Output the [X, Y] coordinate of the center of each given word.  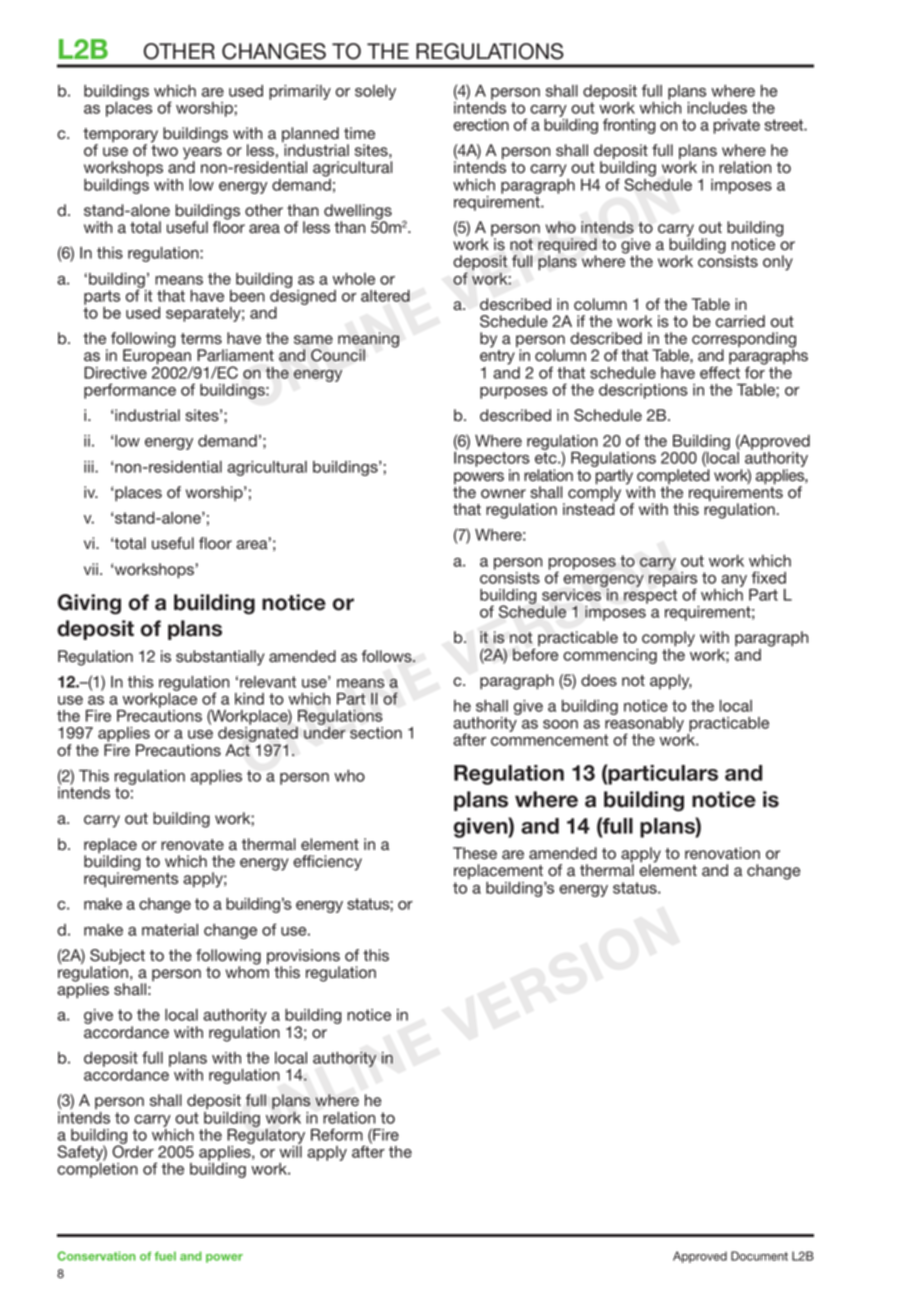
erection [481, 125]
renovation [722, 853]
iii [90, 467]
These [475, 853]
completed [673, 478]
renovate [192, 845]
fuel [165, 1256]
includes [717, 108]
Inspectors [492, 461]
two [164, 151]
